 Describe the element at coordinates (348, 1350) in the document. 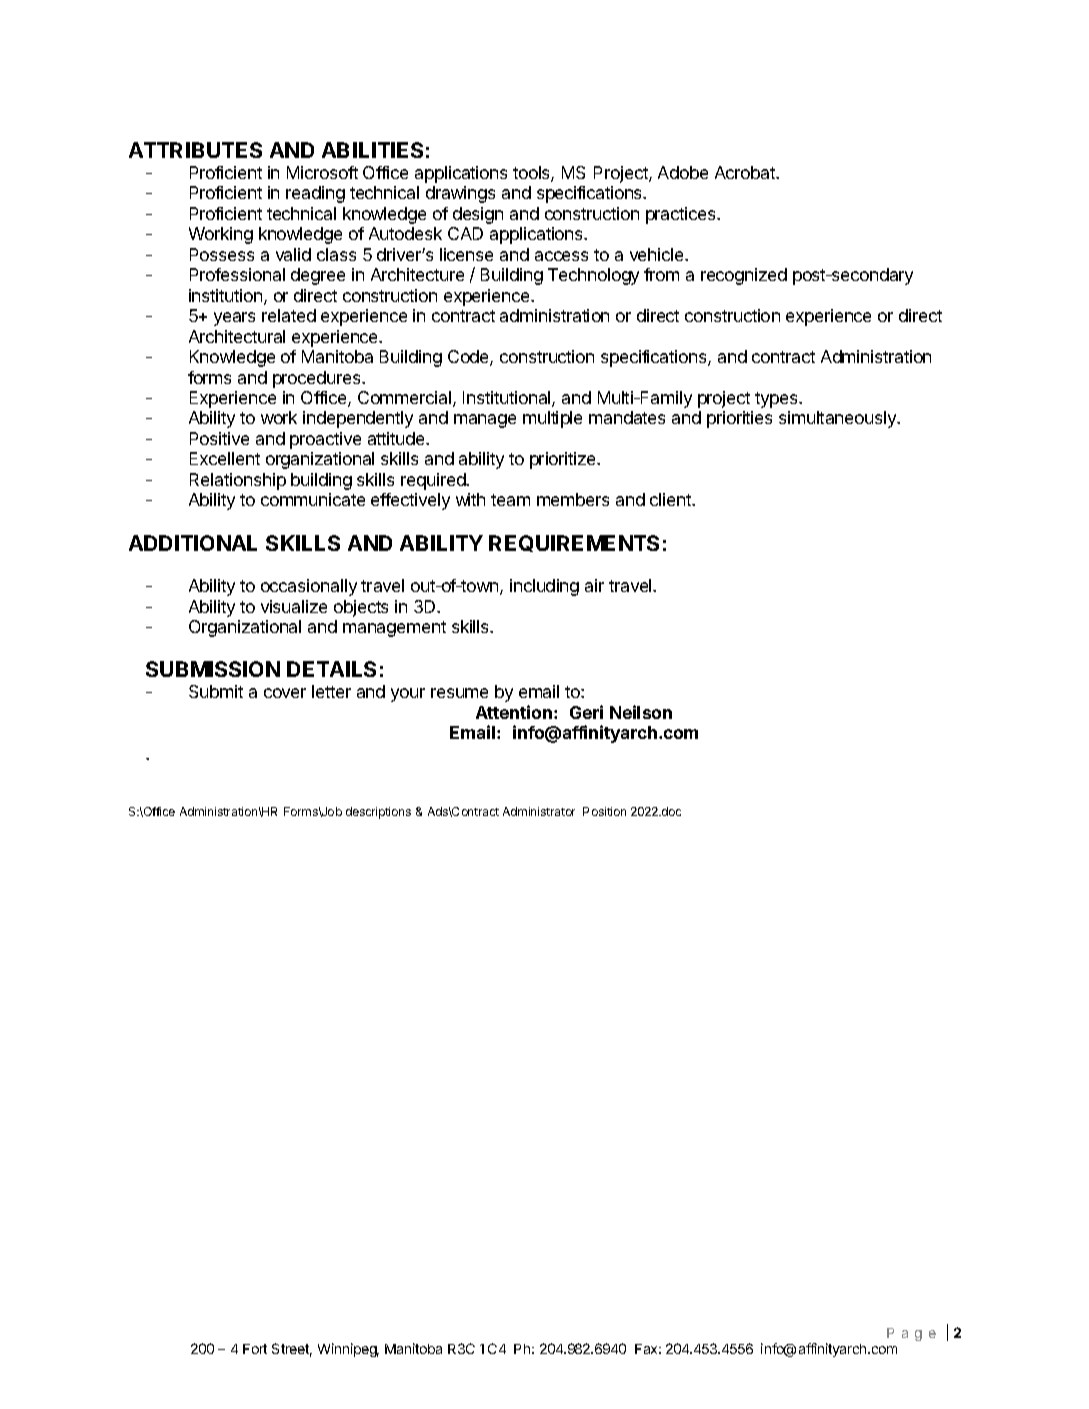

I see `Winnipeg` at that location.
